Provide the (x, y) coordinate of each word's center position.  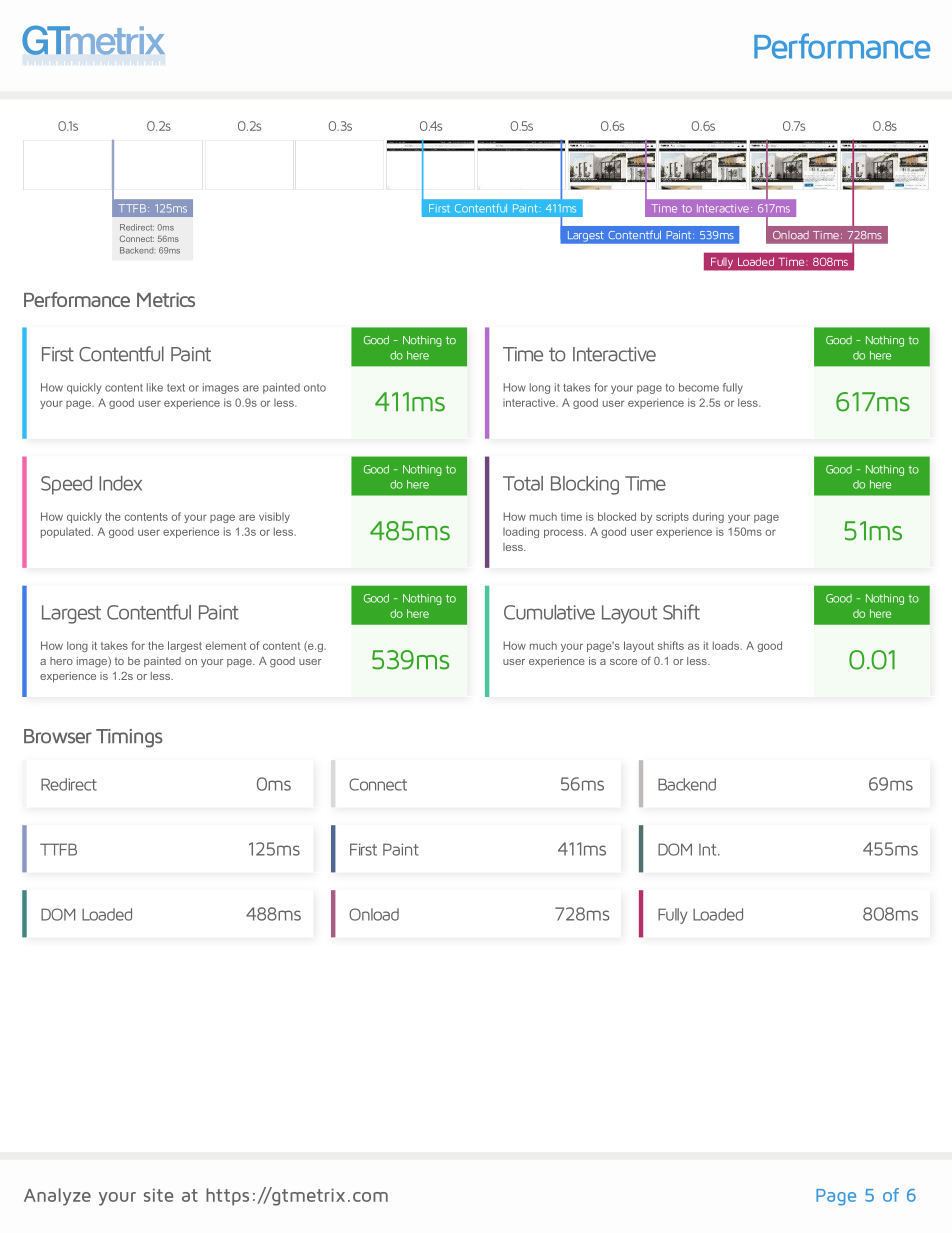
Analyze (57, 1197)
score (623, 662)
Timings (129, 738)
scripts (672, 517)
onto (315, 388)
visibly (274, 517)
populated (65, 532)
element (226, 646)
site (158, 1195)
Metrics (166, 299)
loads (727, 645)
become (699, 387)
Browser (58, 736)
